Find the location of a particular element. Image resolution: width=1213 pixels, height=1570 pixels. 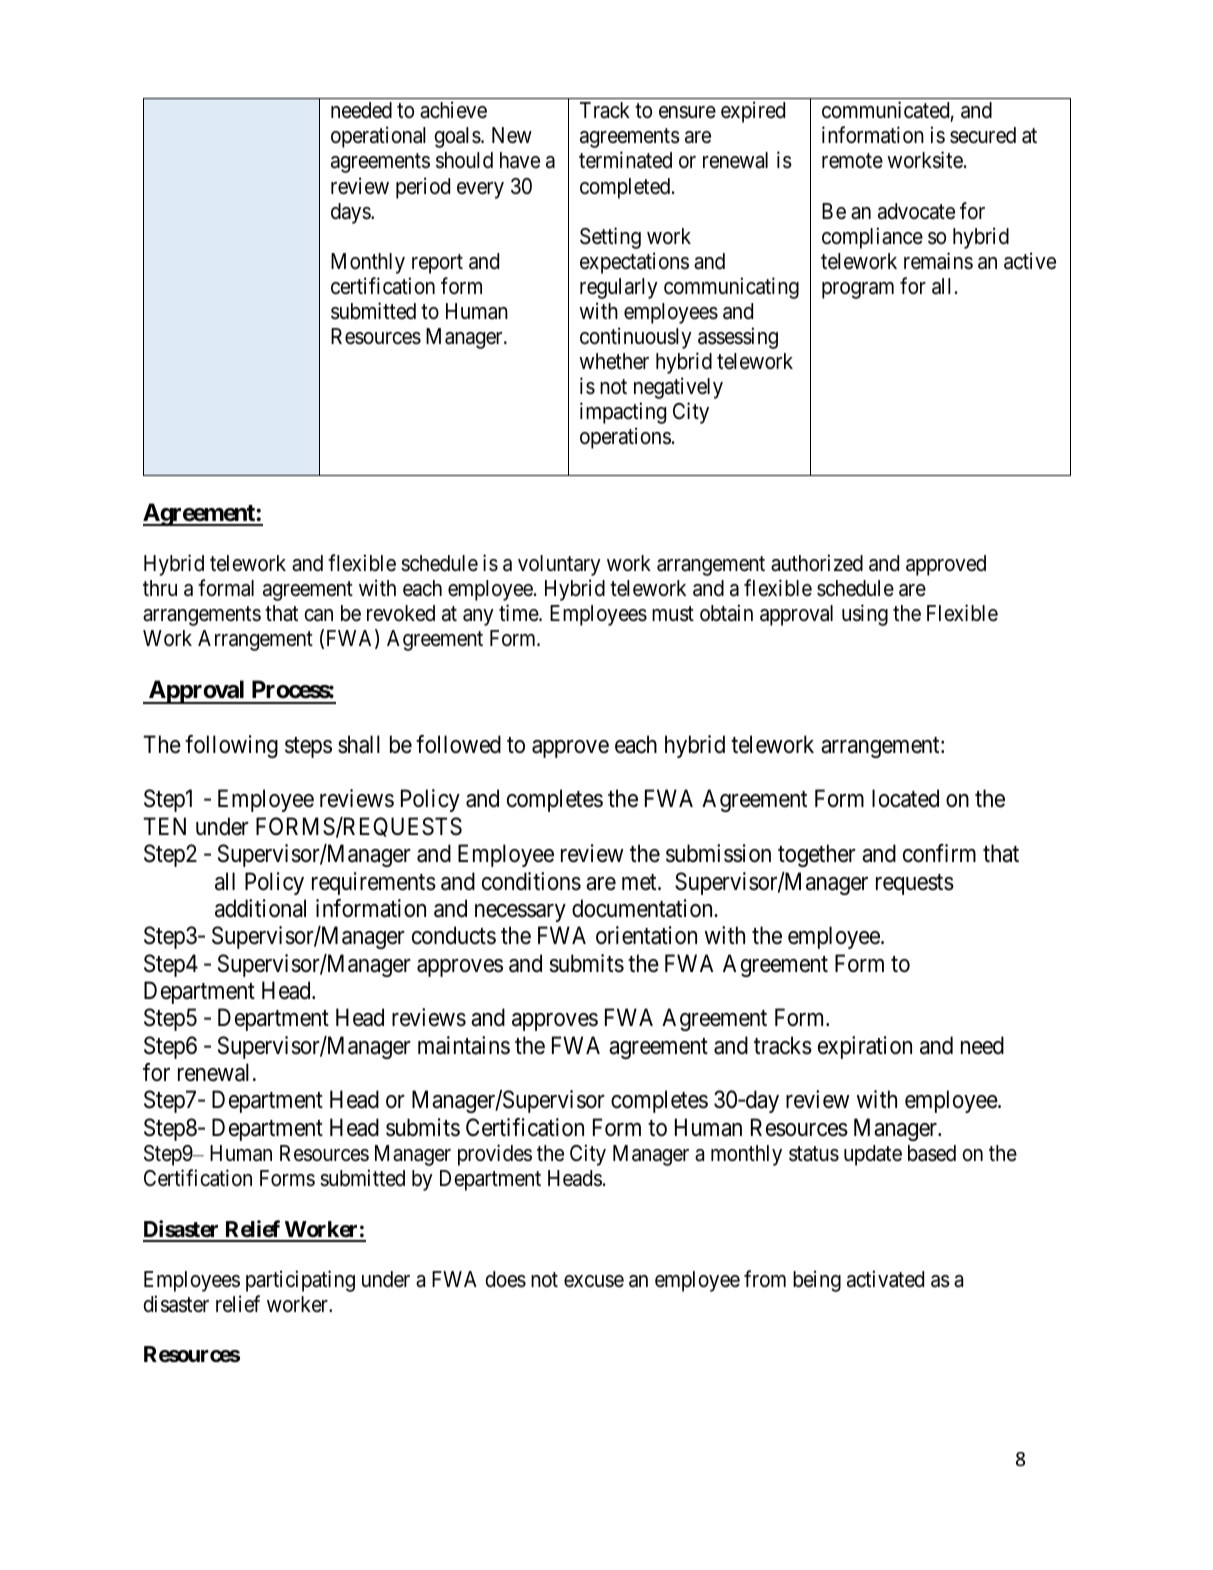

excuse is located at coordinates (594, 1281).
